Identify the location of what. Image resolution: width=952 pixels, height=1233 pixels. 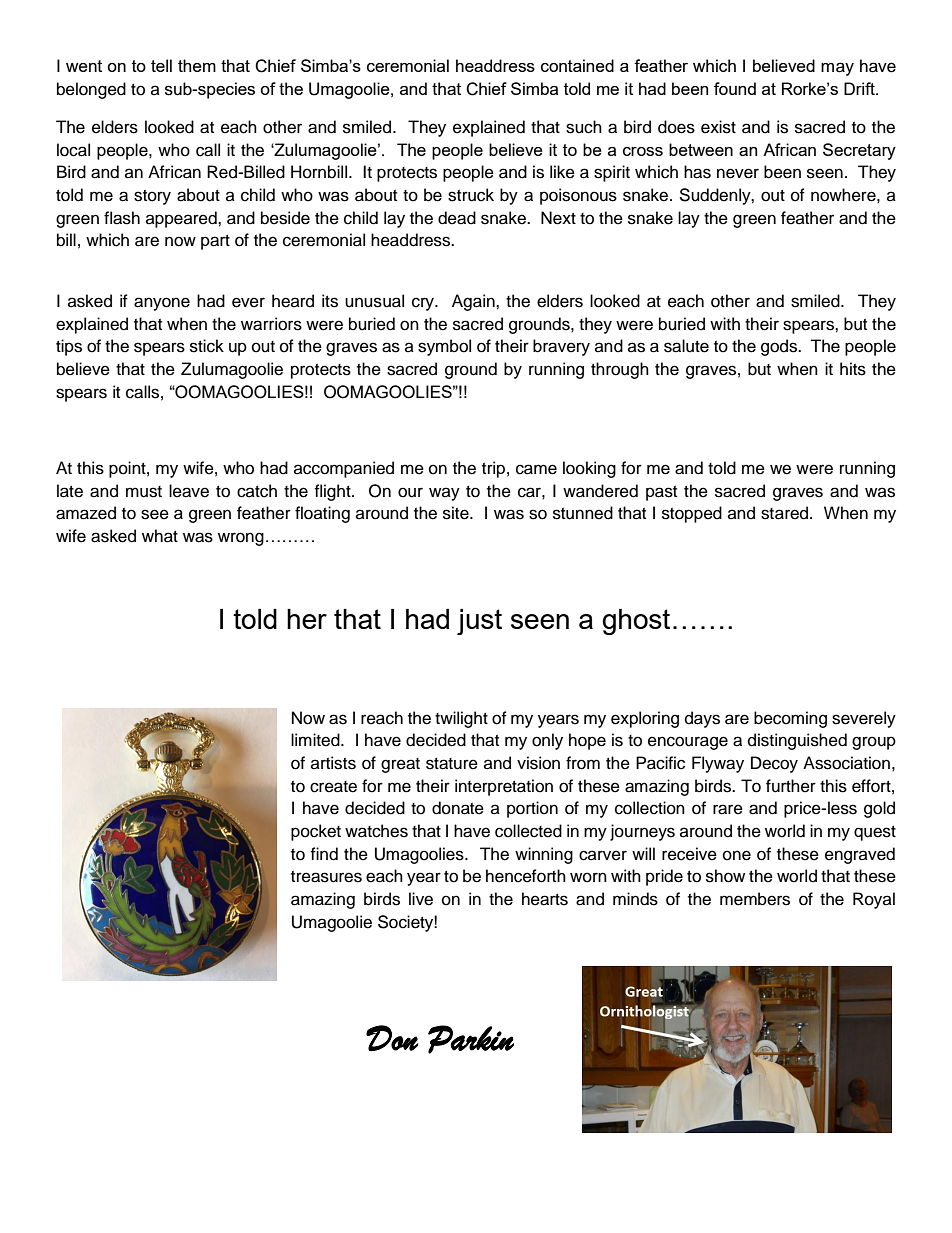
(160, 536).
